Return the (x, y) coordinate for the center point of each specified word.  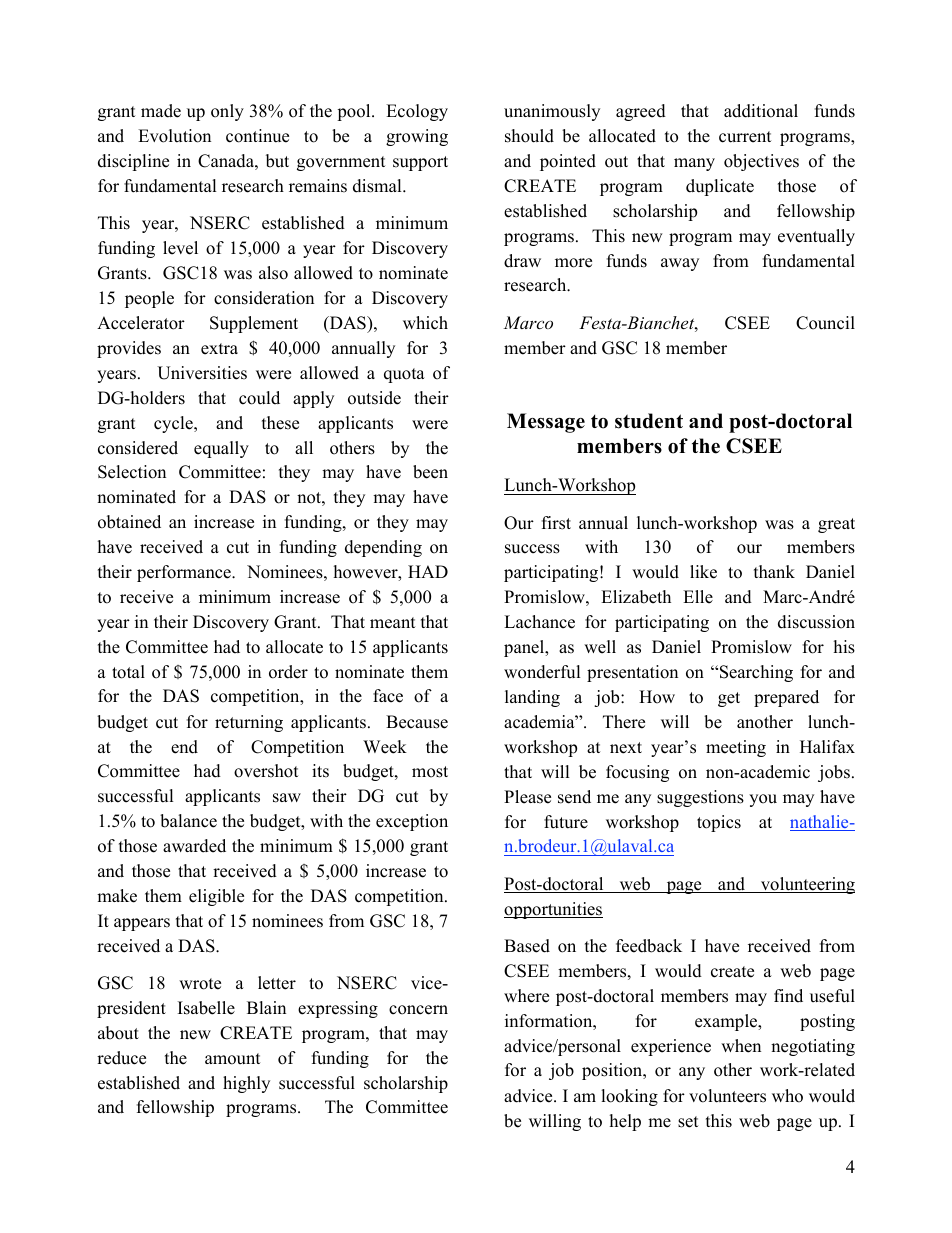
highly (246, 1084)
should (529, 136)
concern (418, 1010)
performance (185, 573)
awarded (194, 846)
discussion (816, 622)
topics (719, 823)
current (745, 137)
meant (393, 623)
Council (825, 323)
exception (412, 822)
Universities (202, 373)
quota (404, 375)
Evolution (174, 136)
